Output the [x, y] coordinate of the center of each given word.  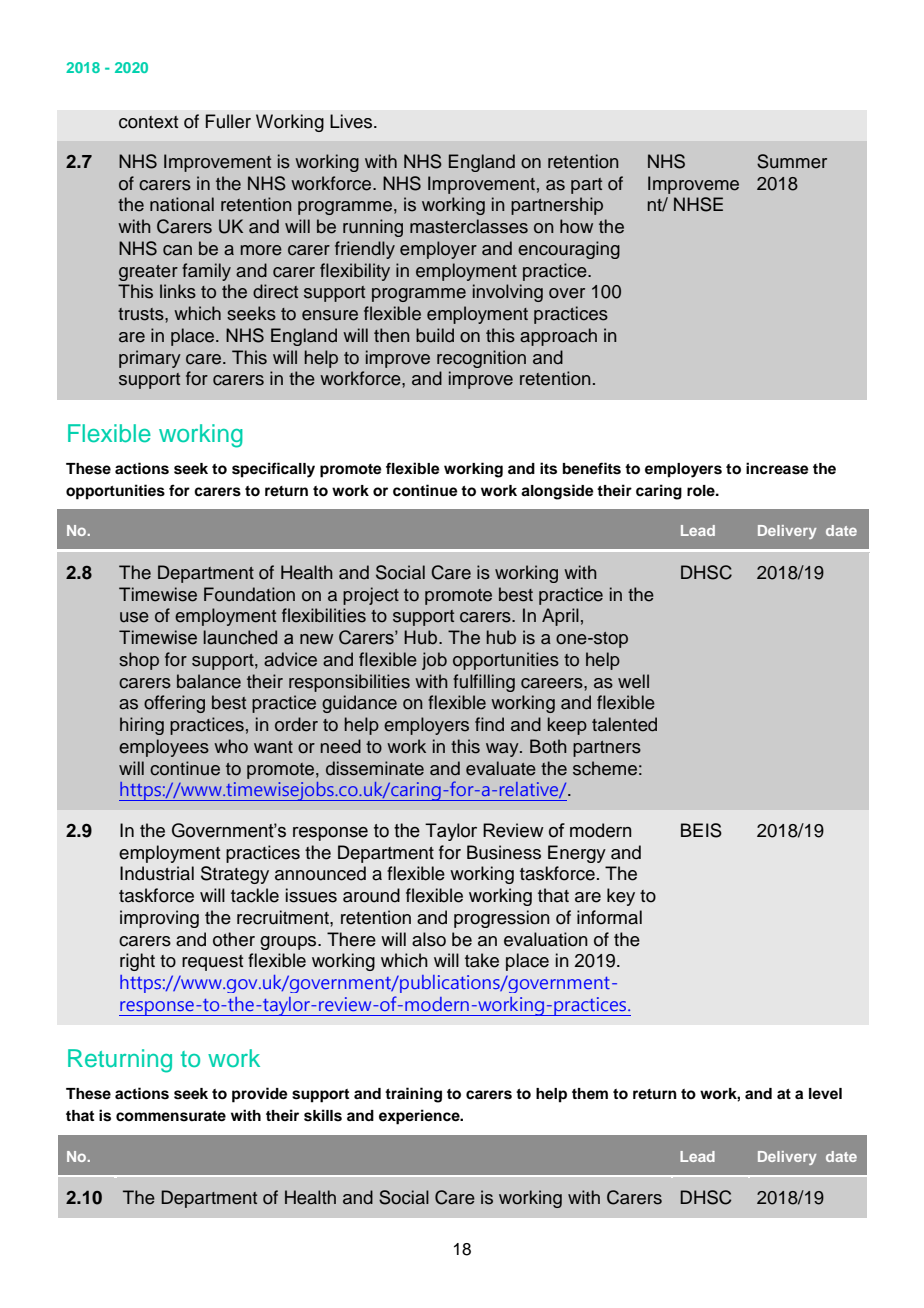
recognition [481, 359]
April [560, 617]
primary [150, 359]
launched [240, 637]
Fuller [228, 121]
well [633, 681]
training [413, 1095]
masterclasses [469, 226]
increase [777, 468]
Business [504, 852]
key [621, 897]
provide [260, 1095]
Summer [792, 161]
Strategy [235, 875]
